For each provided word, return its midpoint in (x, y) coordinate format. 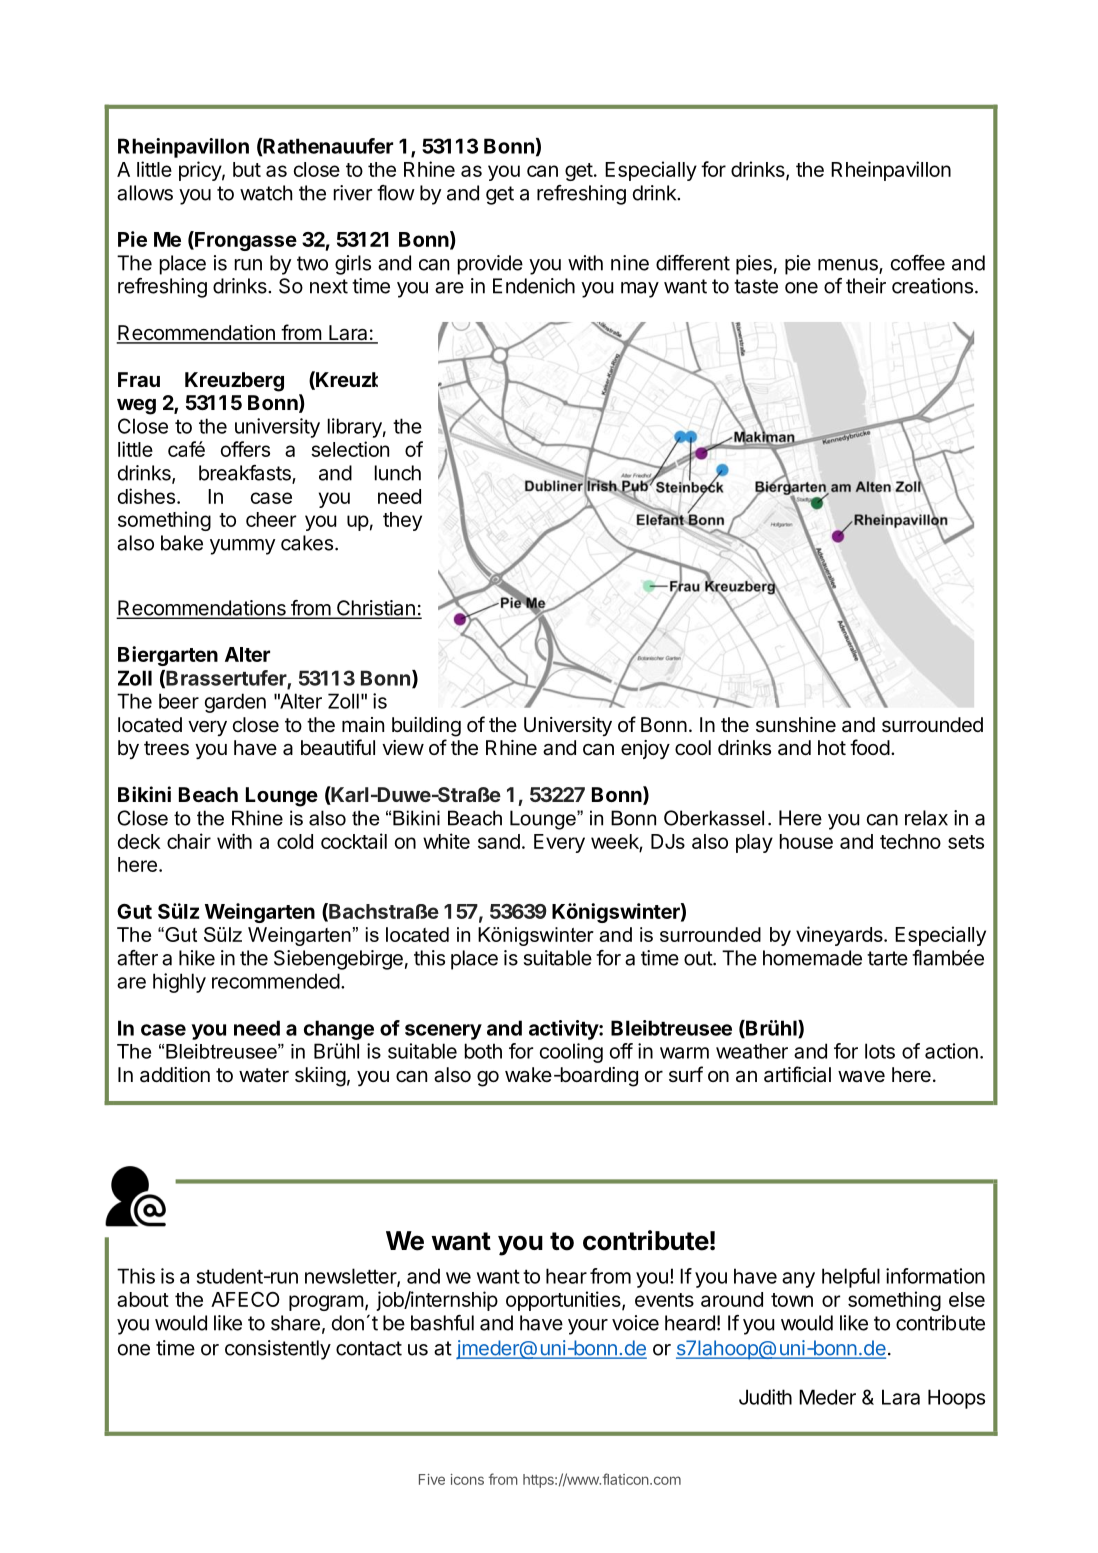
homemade (812, 958)
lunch (398, 473)
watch (266, 193)
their (866, 286)
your (588, 1327)
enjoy (645, 749)
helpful (851, 1278)
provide (490, 265)
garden (235, 703)
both (483, 1051)
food (870, 747)
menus (849, 266)
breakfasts (246, 474)
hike (197, 958)
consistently (278, 1350)
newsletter (351, 1277)
